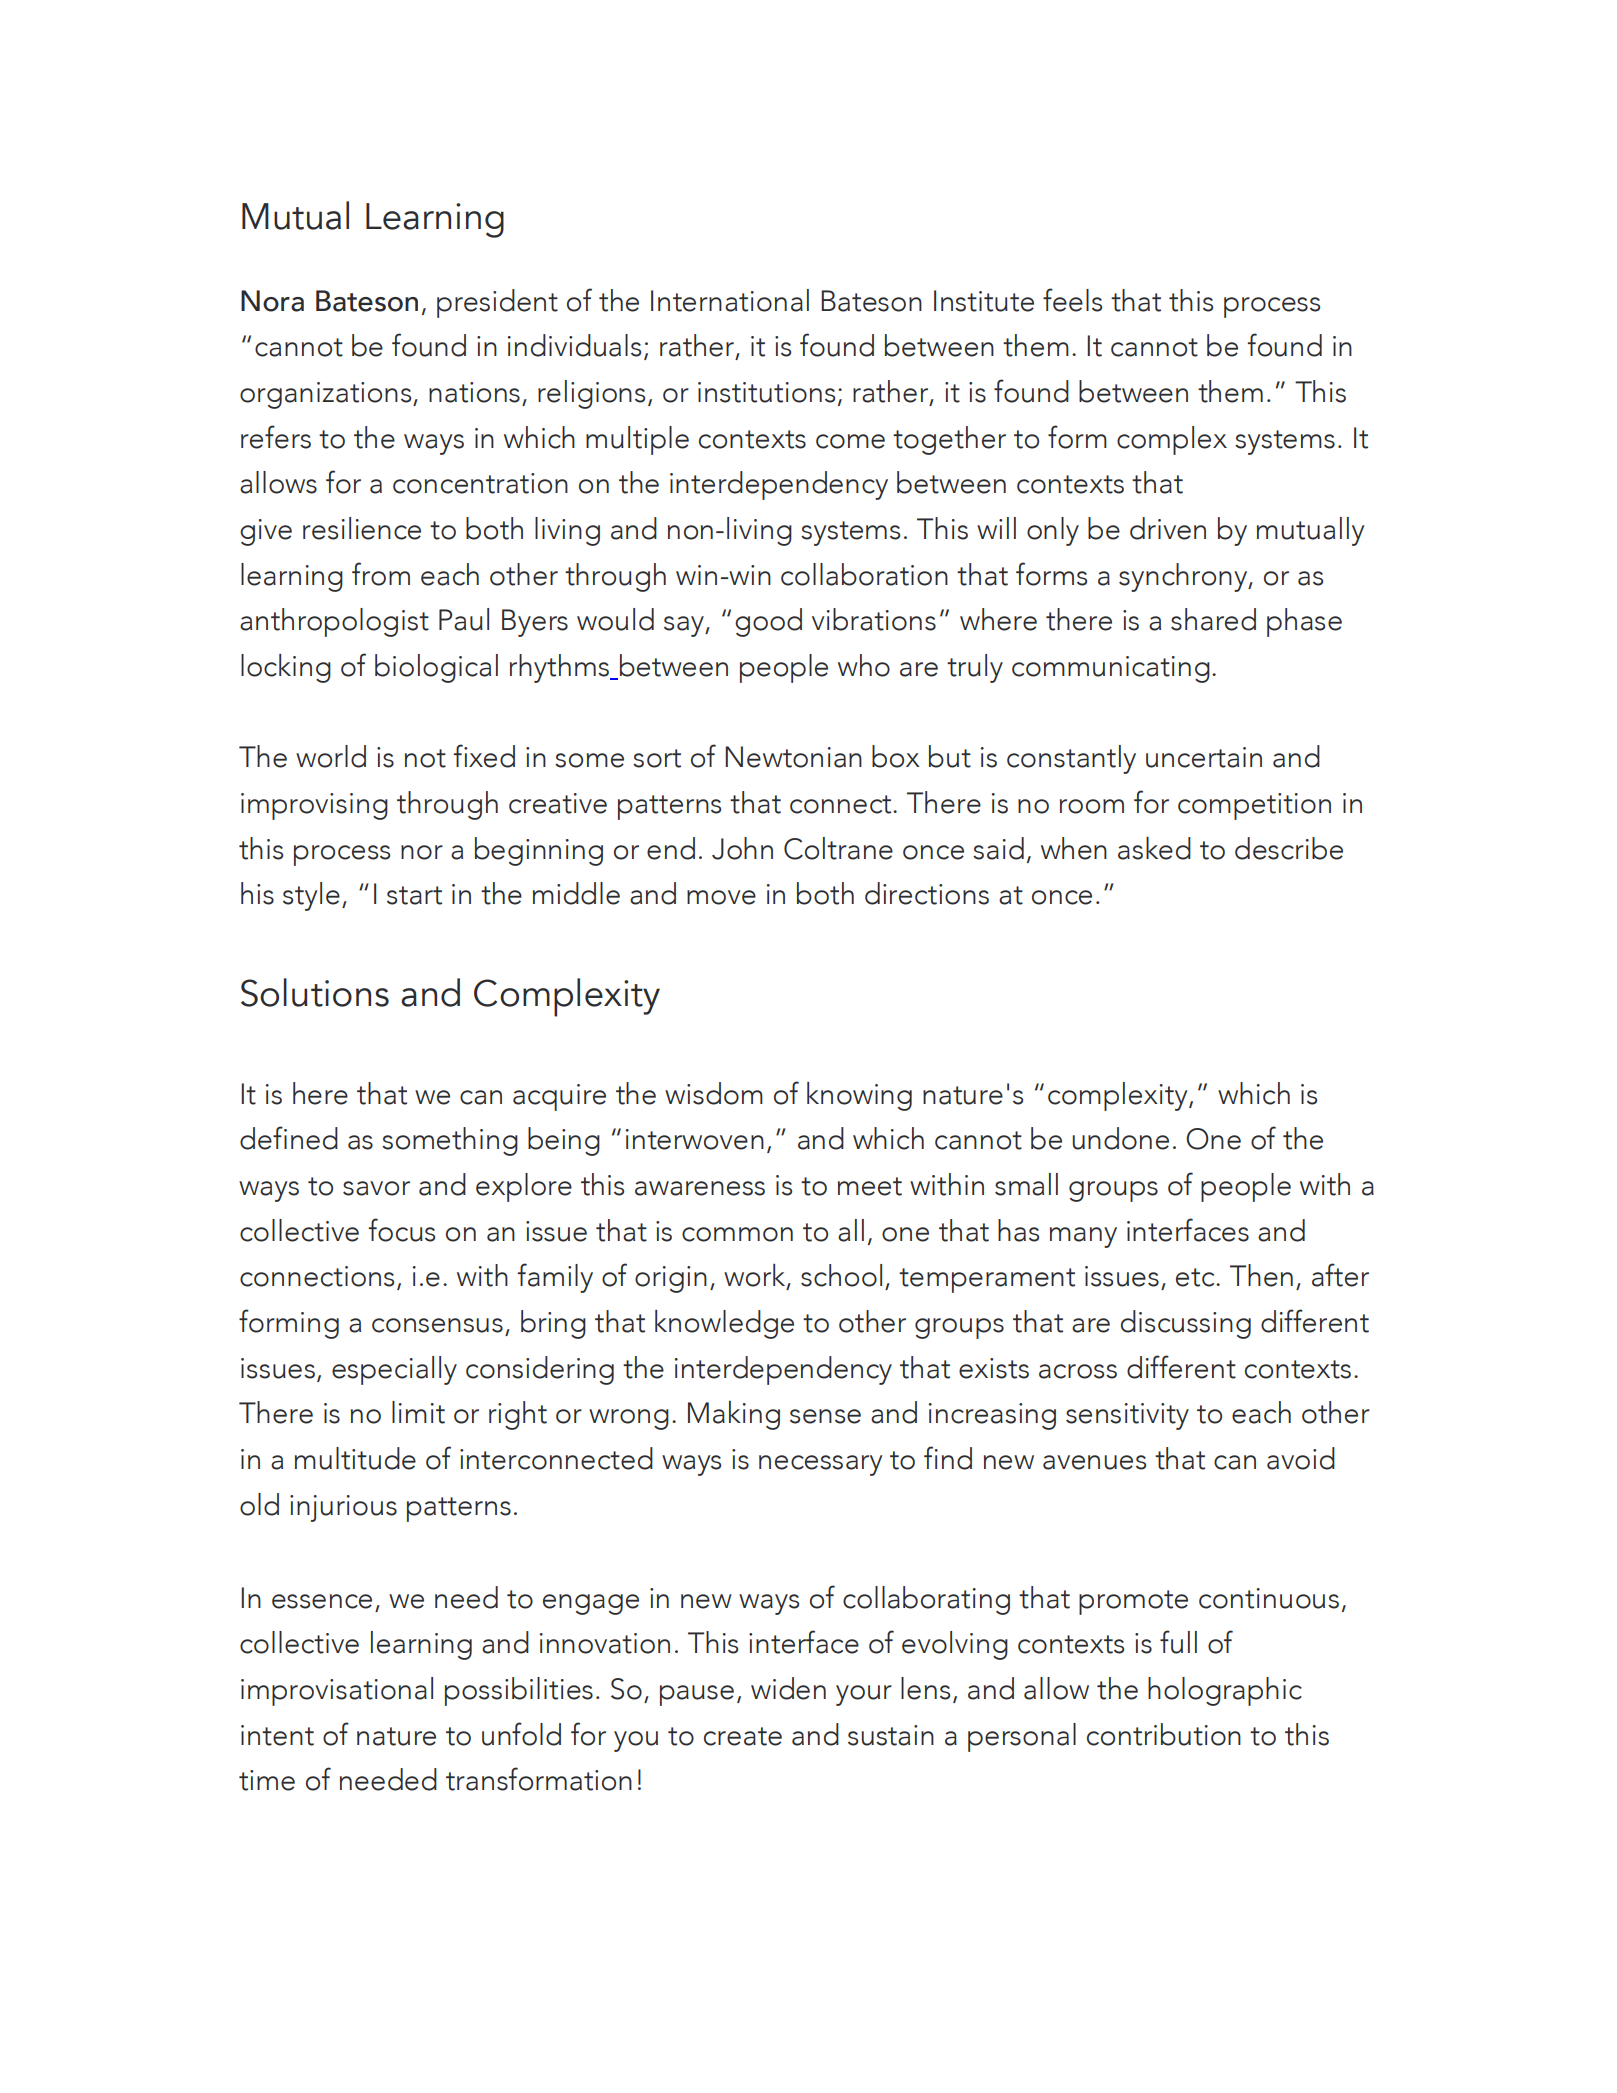 Image resolution: width=1617 pixels, height=2093 pixels. What do you see at coordinates (1072, 300) in the document?
I see `feels` at bounding box center [1072, 300].
